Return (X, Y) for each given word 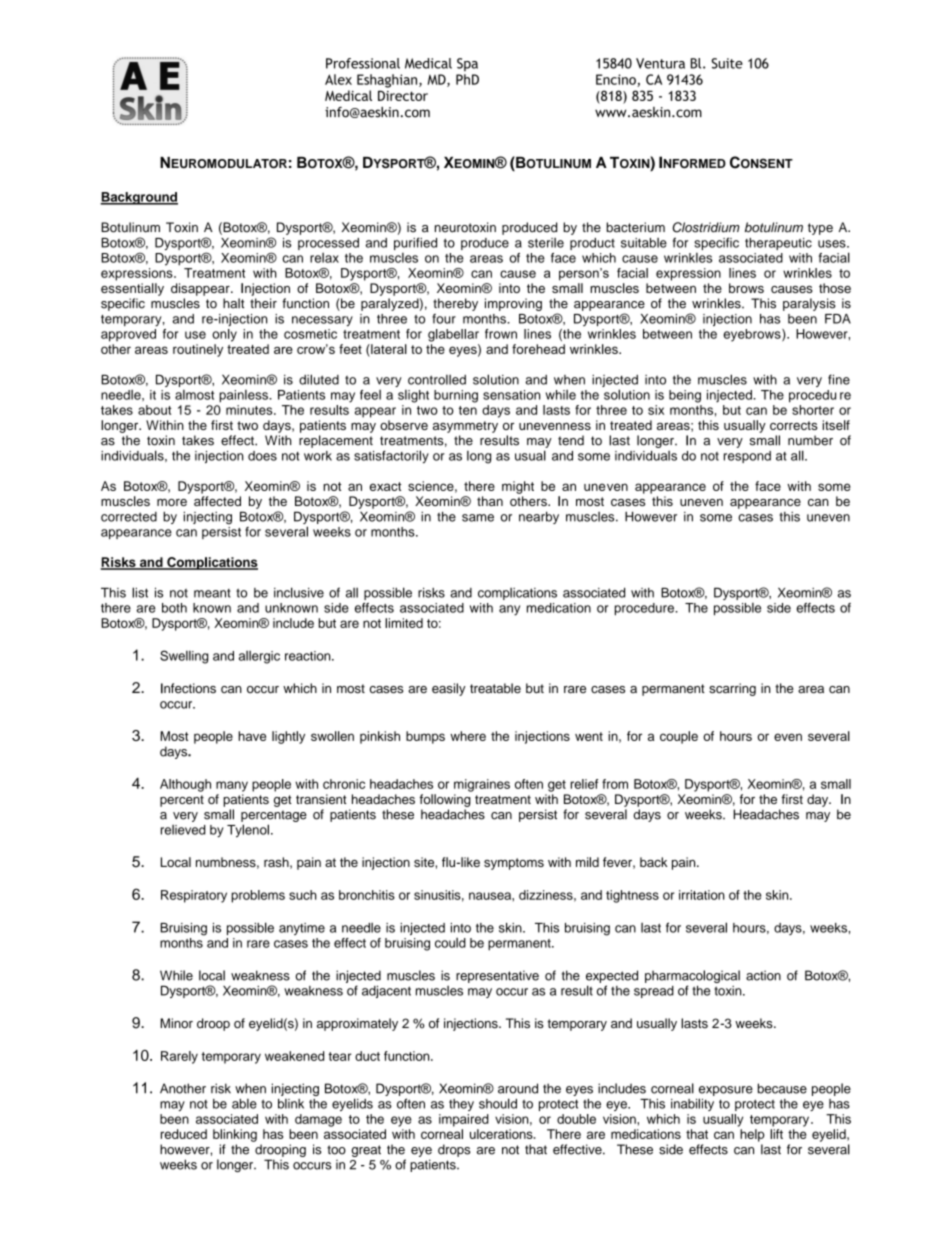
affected (217, 501)
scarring (732, 689)
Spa (467, 64)
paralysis (809, 304)
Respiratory (194, 896)
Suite (727, 63)
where (468, 736)
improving (513, 304)
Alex (338, 79)
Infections (188, 688)
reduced (184, 1134)
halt (233, 303)
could (450, 943)
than (490, 501)
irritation (702, 895)
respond (747, 457)
